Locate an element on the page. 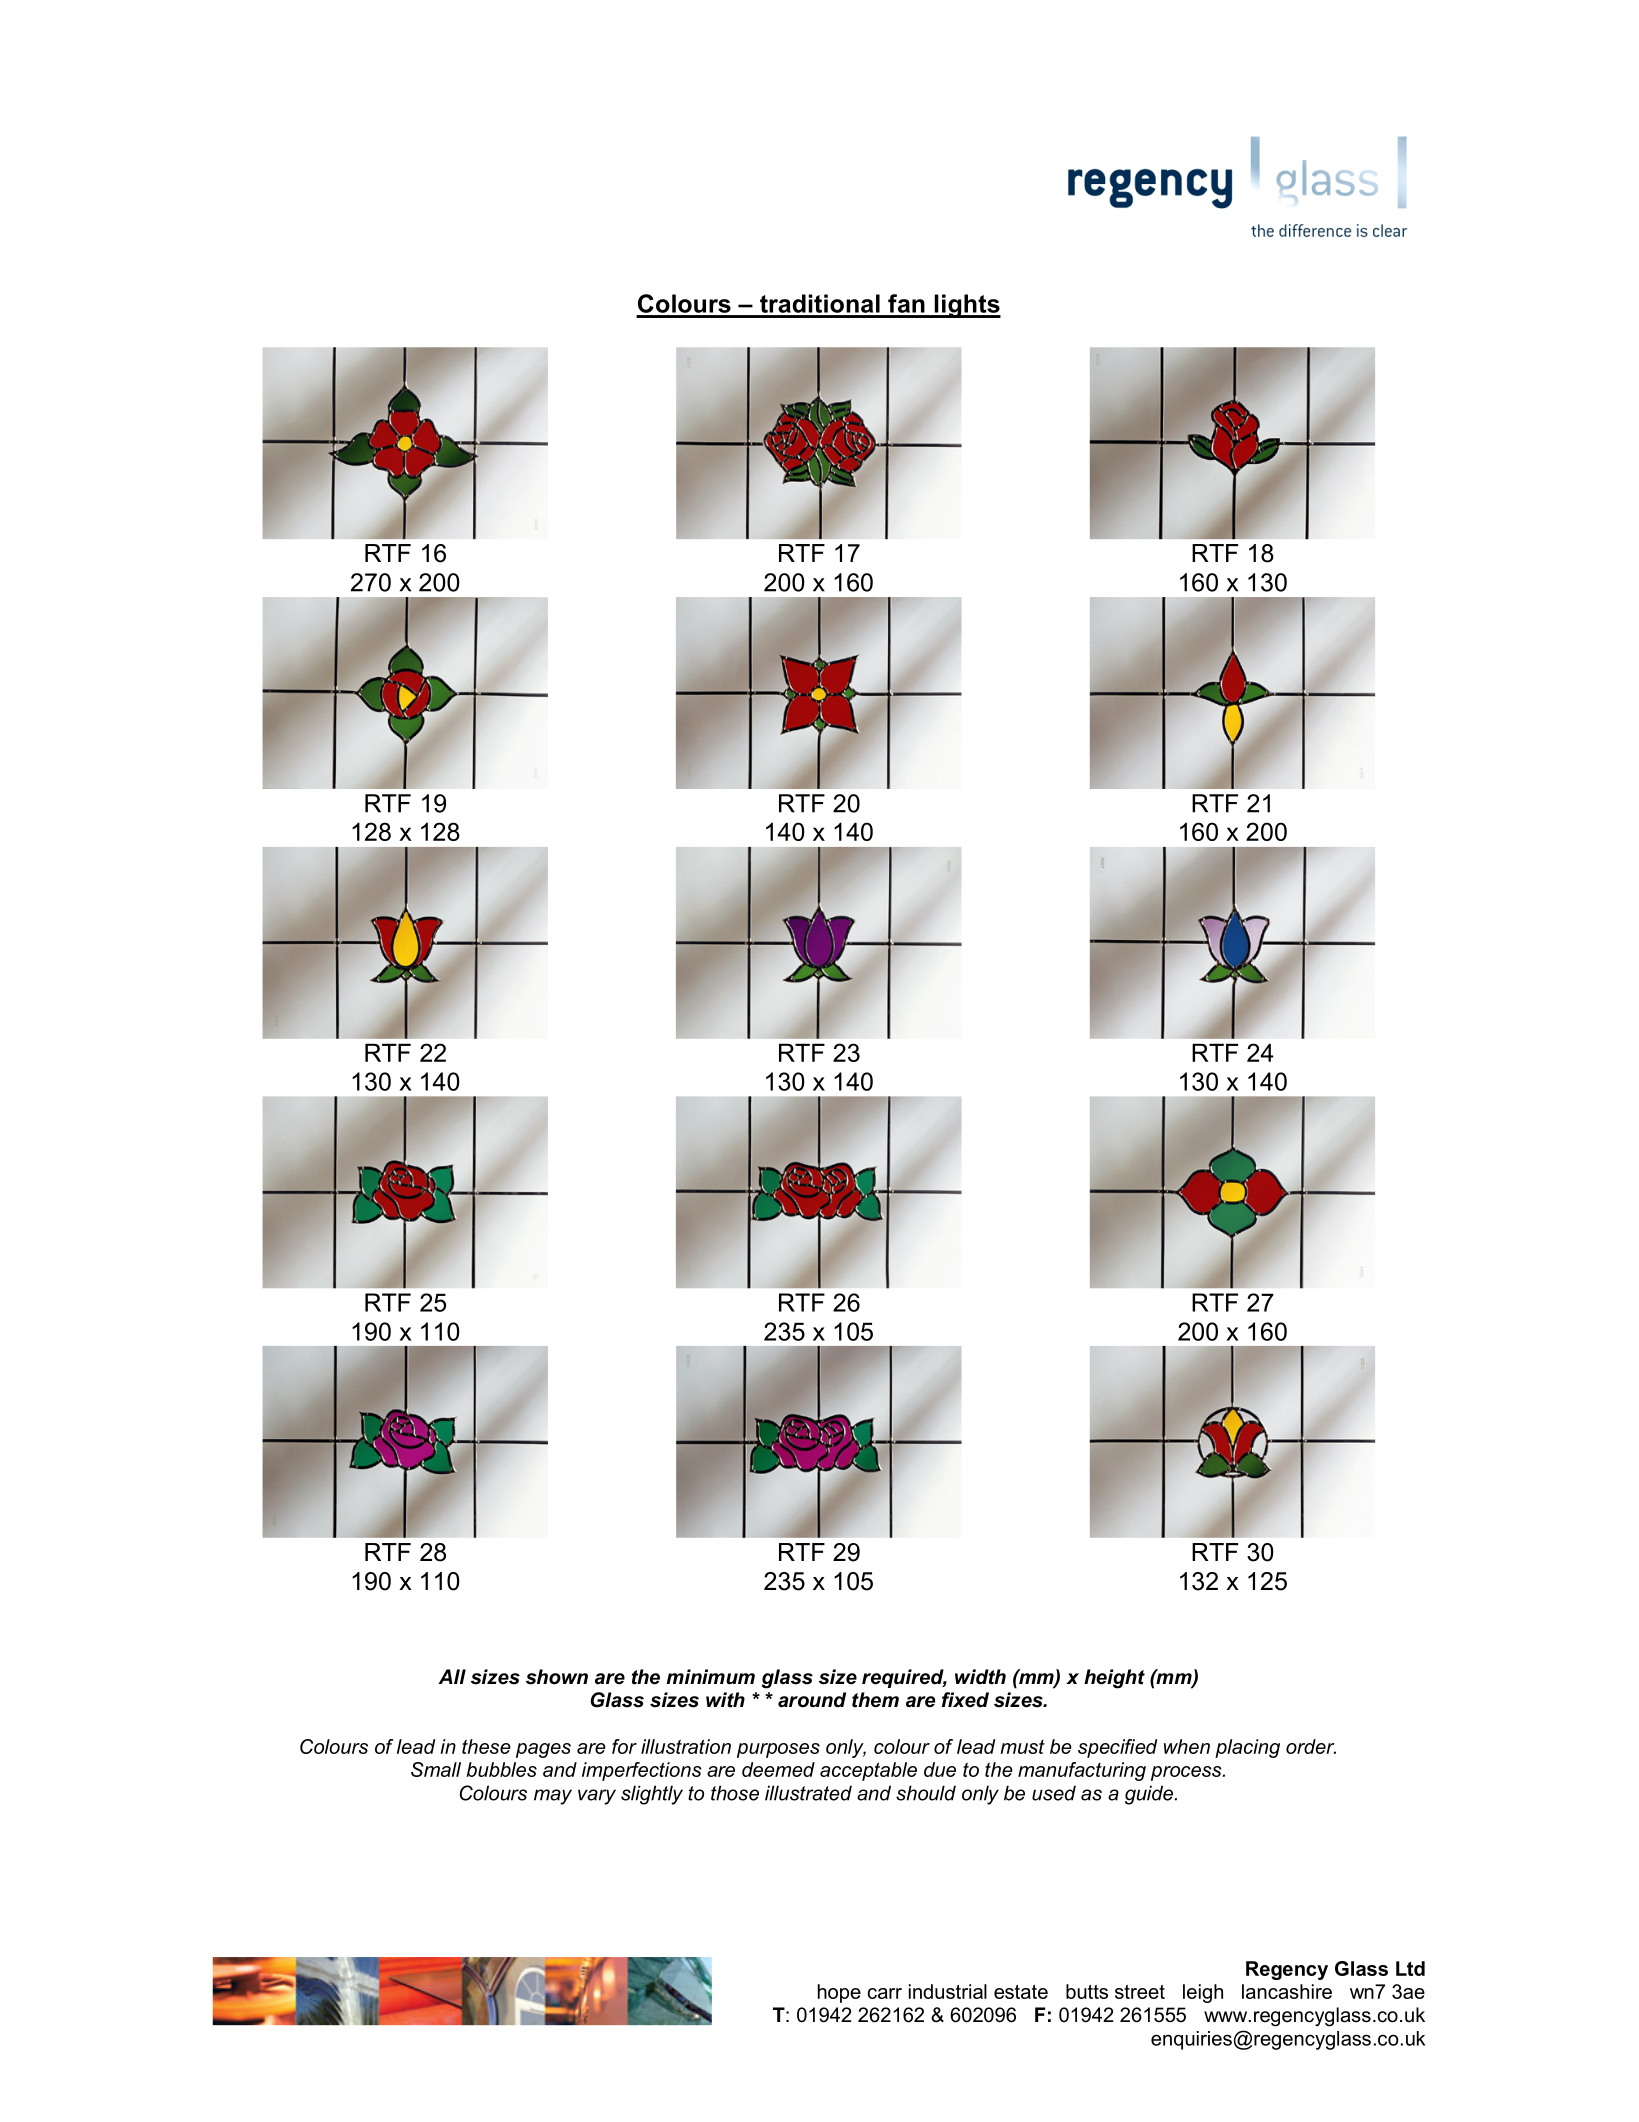  minimum is located at coordinates (711, 1677).
